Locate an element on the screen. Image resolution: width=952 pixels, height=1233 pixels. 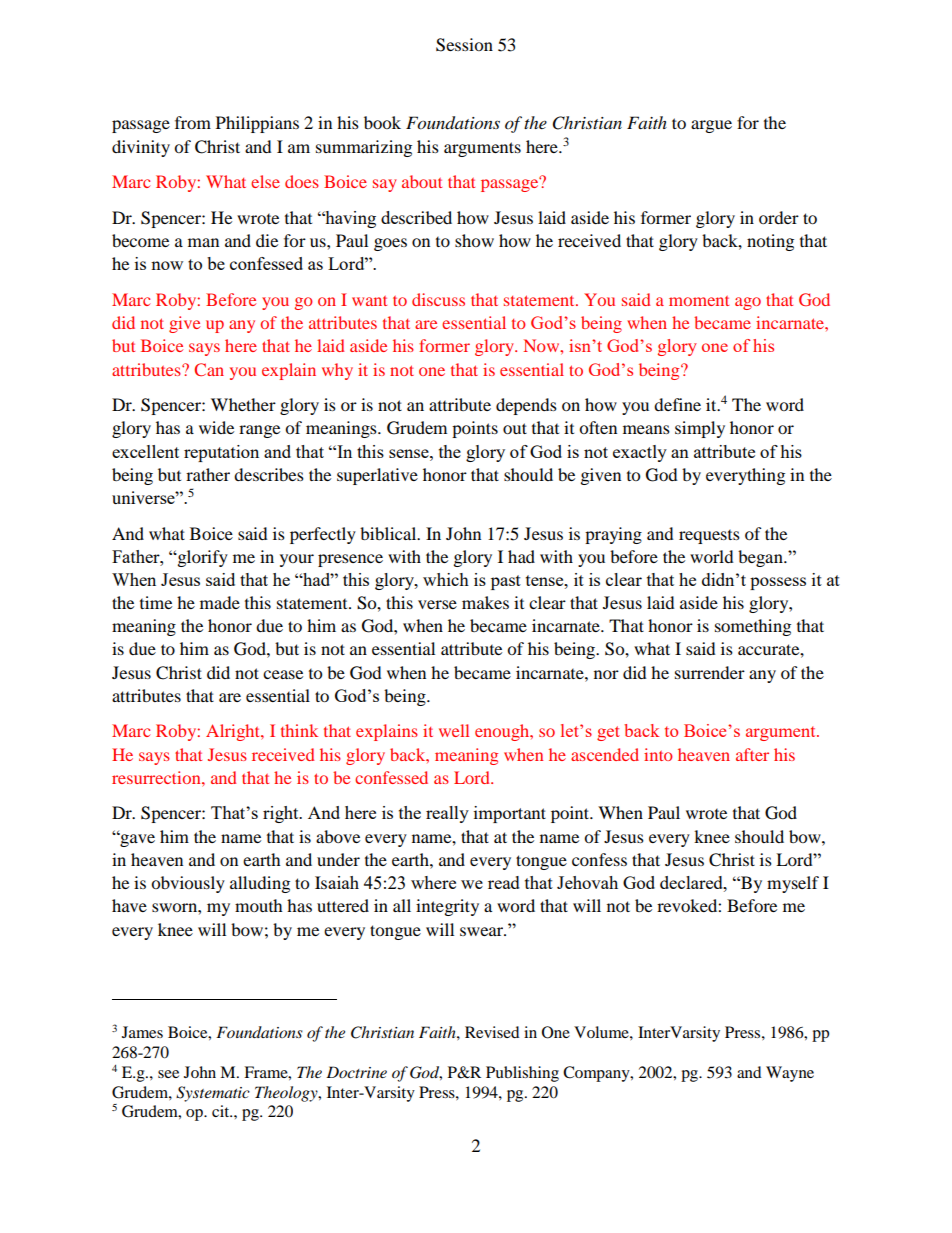
argue is located at coordinates (711, 126).
